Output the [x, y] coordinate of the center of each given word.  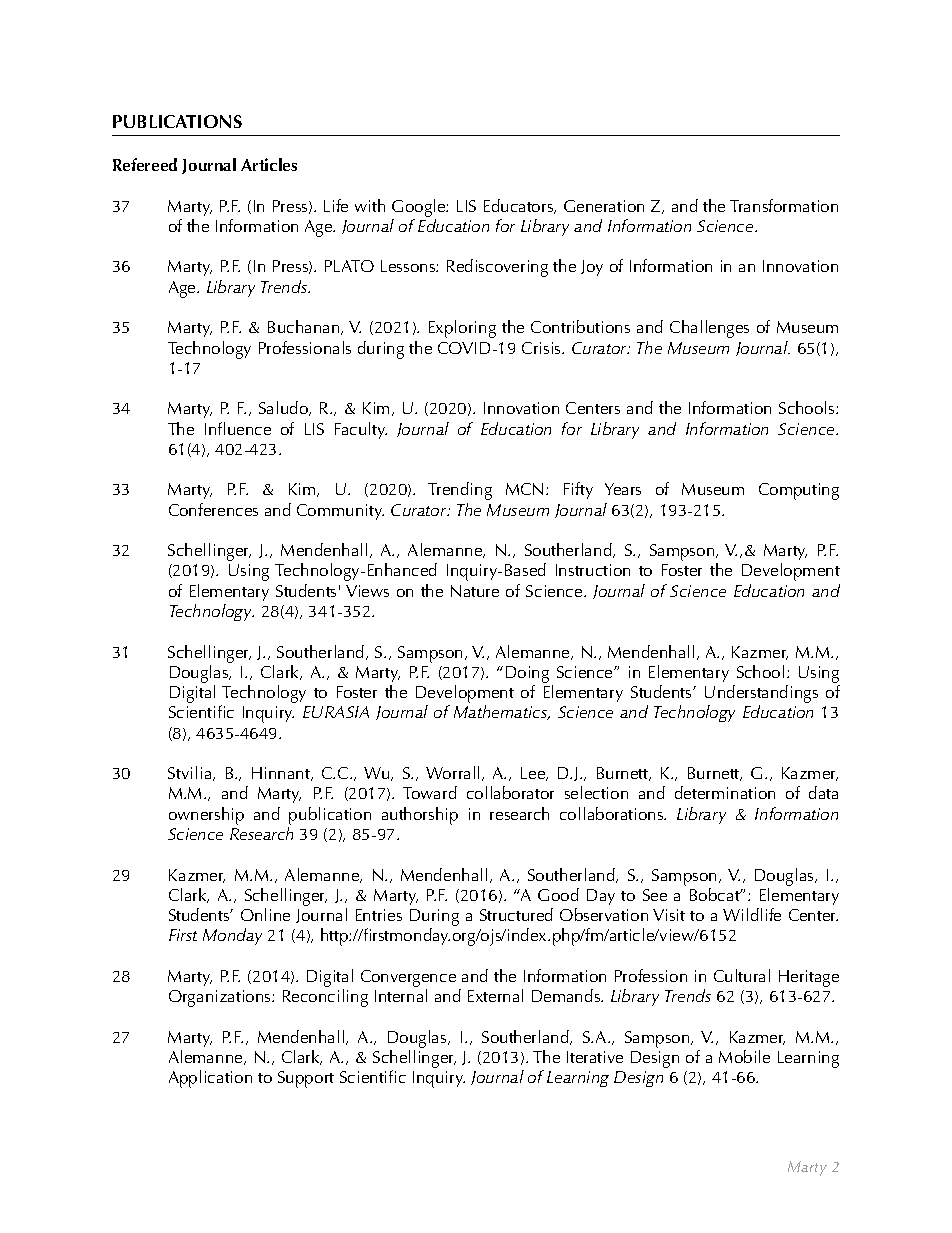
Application [210, 1079]
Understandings [761, 695]
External [495, 995]
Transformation [784, 205]
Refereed [145, 164]
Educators [520, 206]
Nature [475, 591]
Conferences [213, 509]
